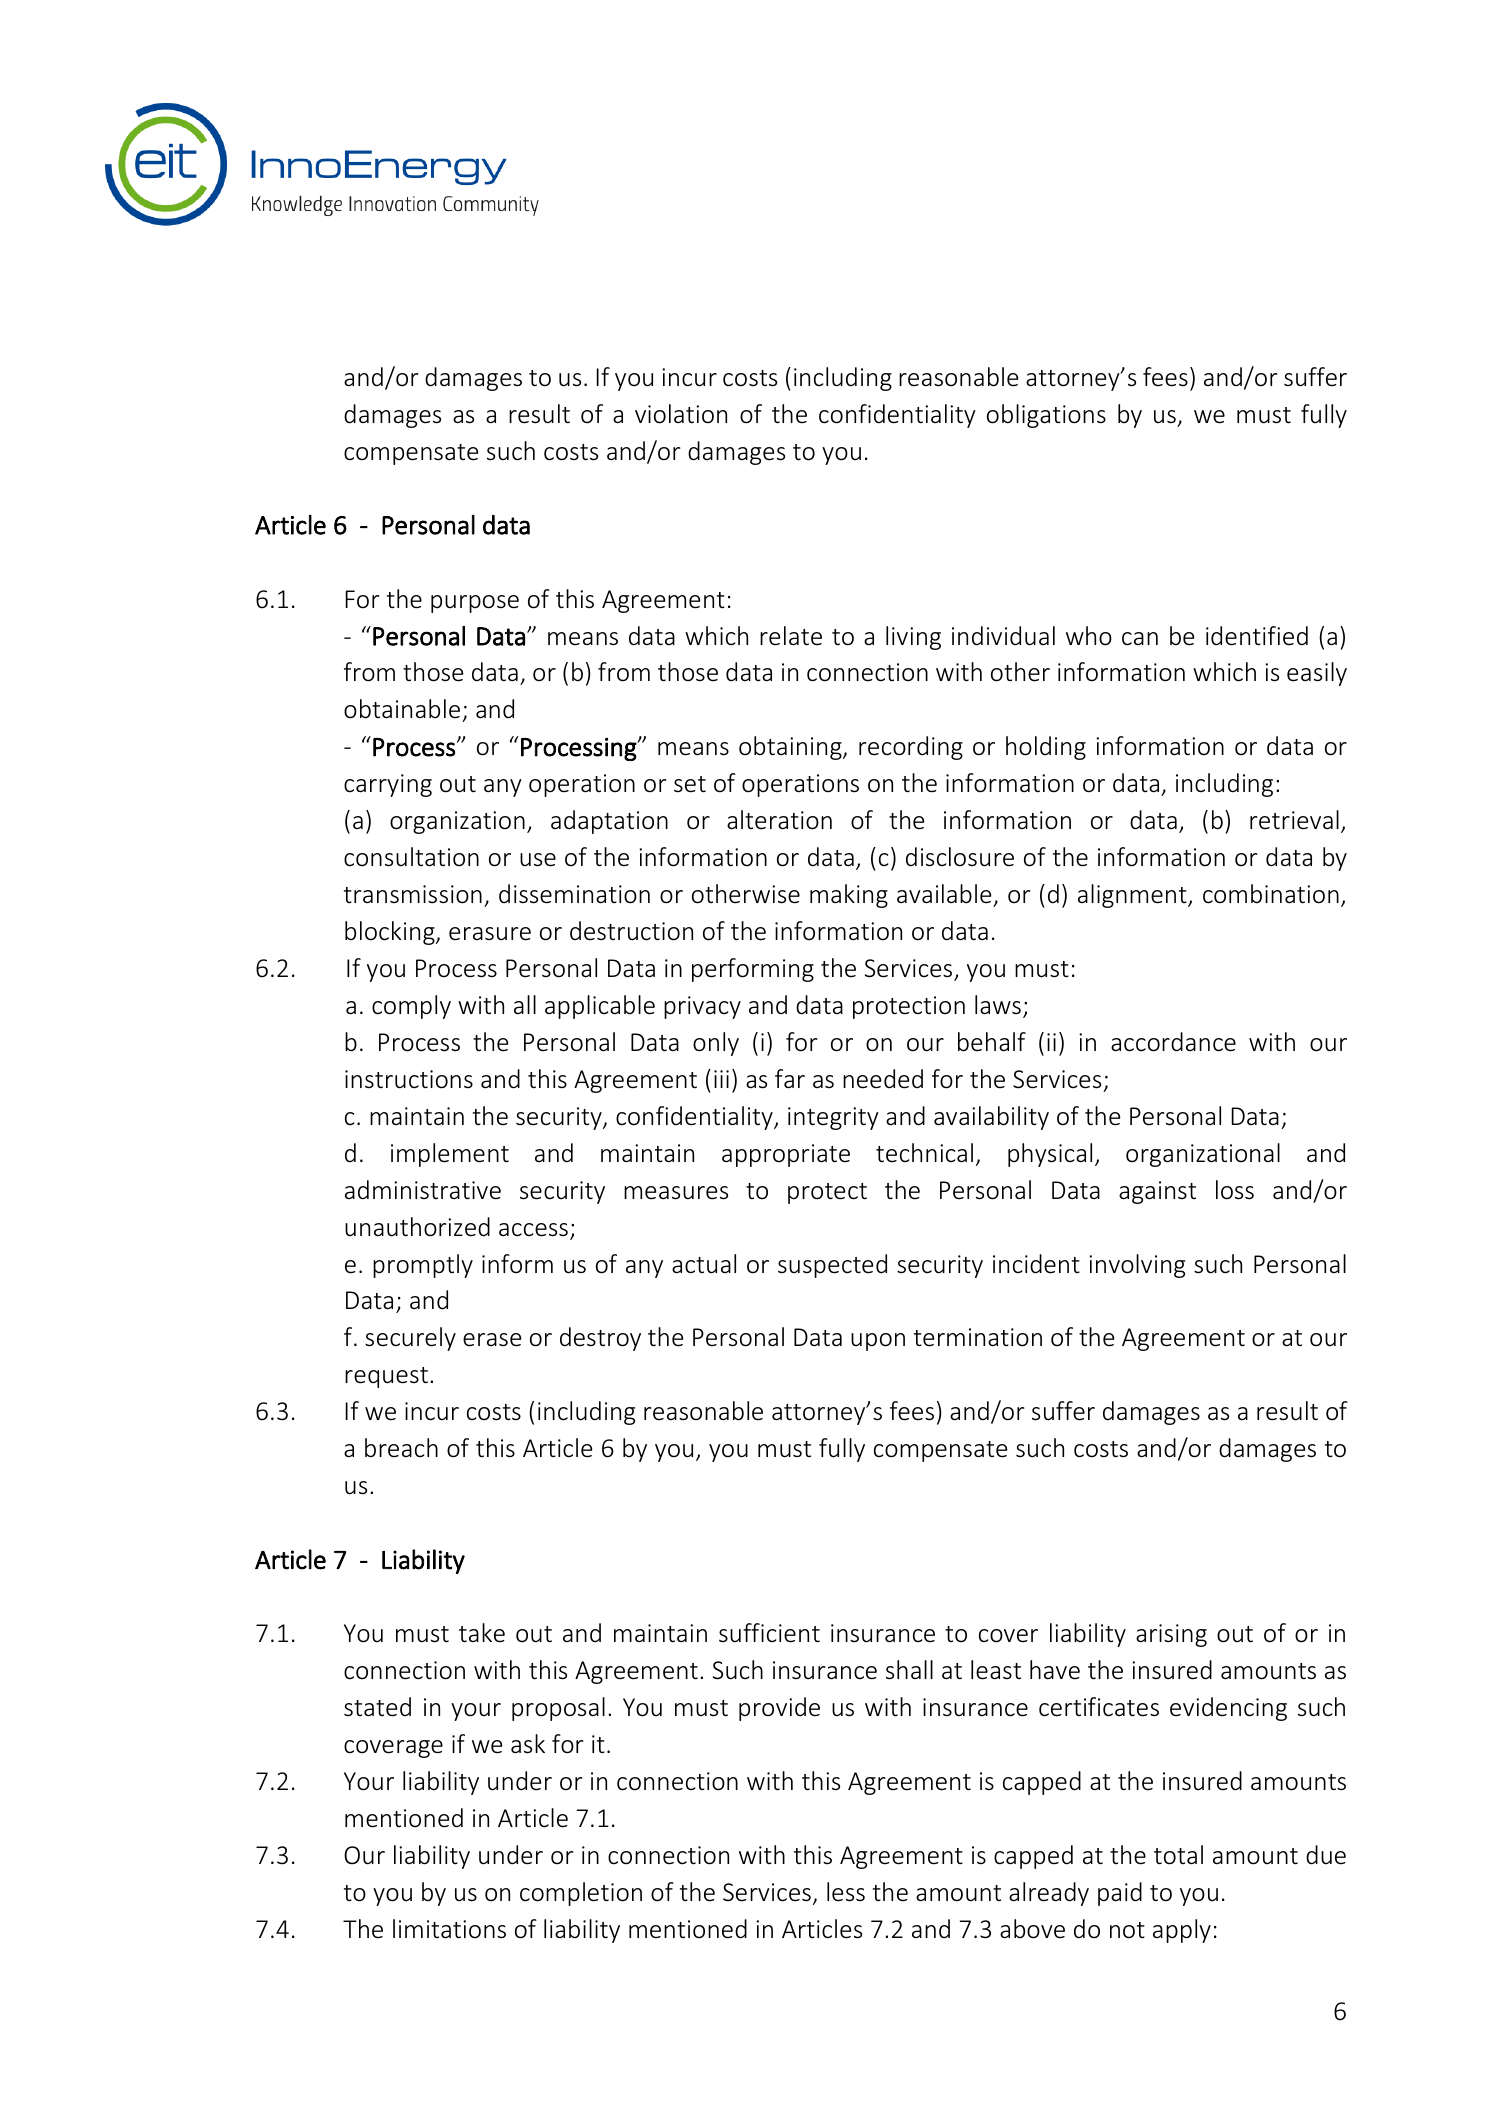 This document has width=1489, height=2106. What do you see at coordinates (681, 414) in the document?
I see `violation` at bounding box center [681, 414].
